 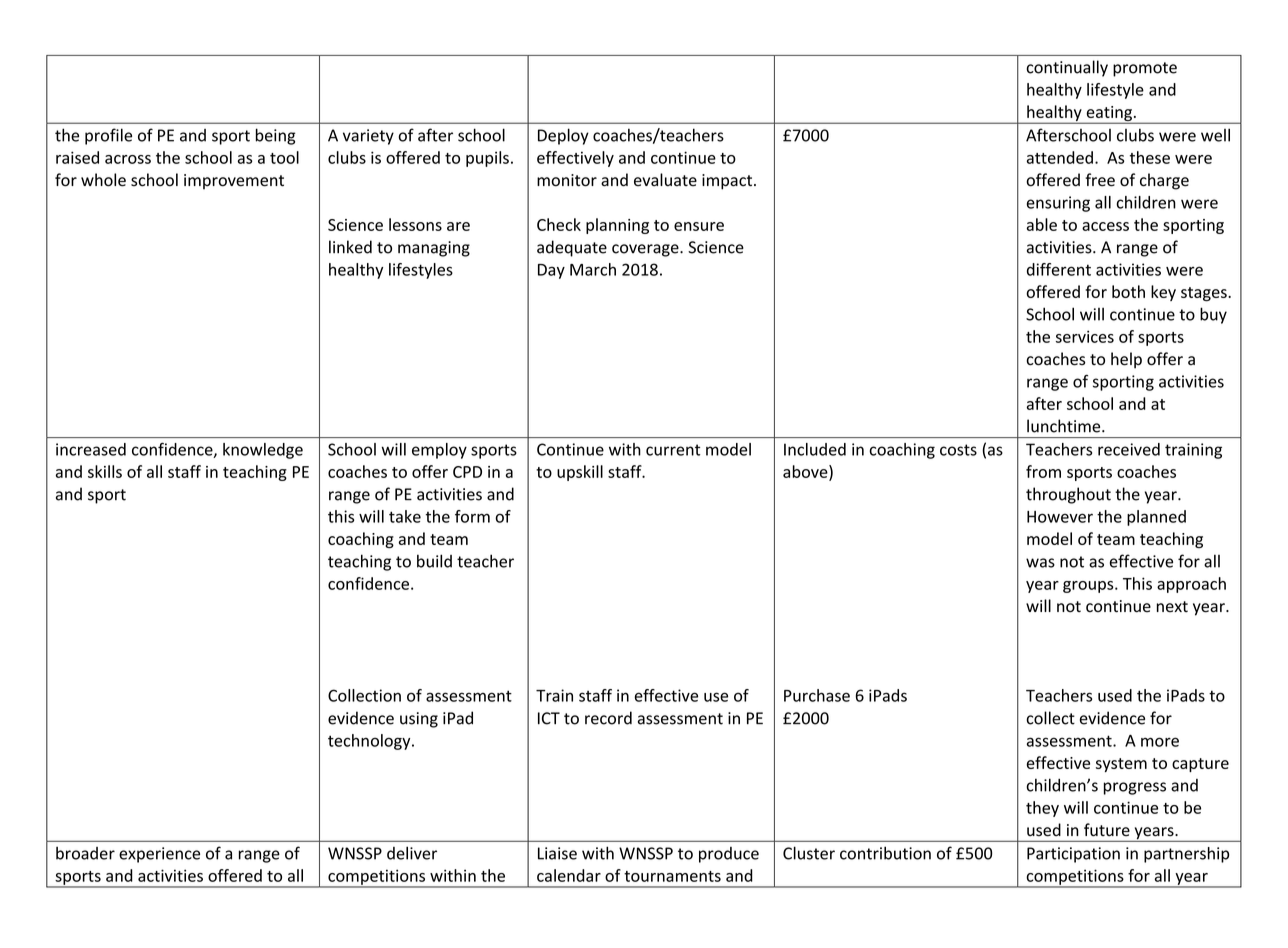 What do you see at coordinates (159, 855) in the page?
I see `experience` at bounding box center [159, 855].
